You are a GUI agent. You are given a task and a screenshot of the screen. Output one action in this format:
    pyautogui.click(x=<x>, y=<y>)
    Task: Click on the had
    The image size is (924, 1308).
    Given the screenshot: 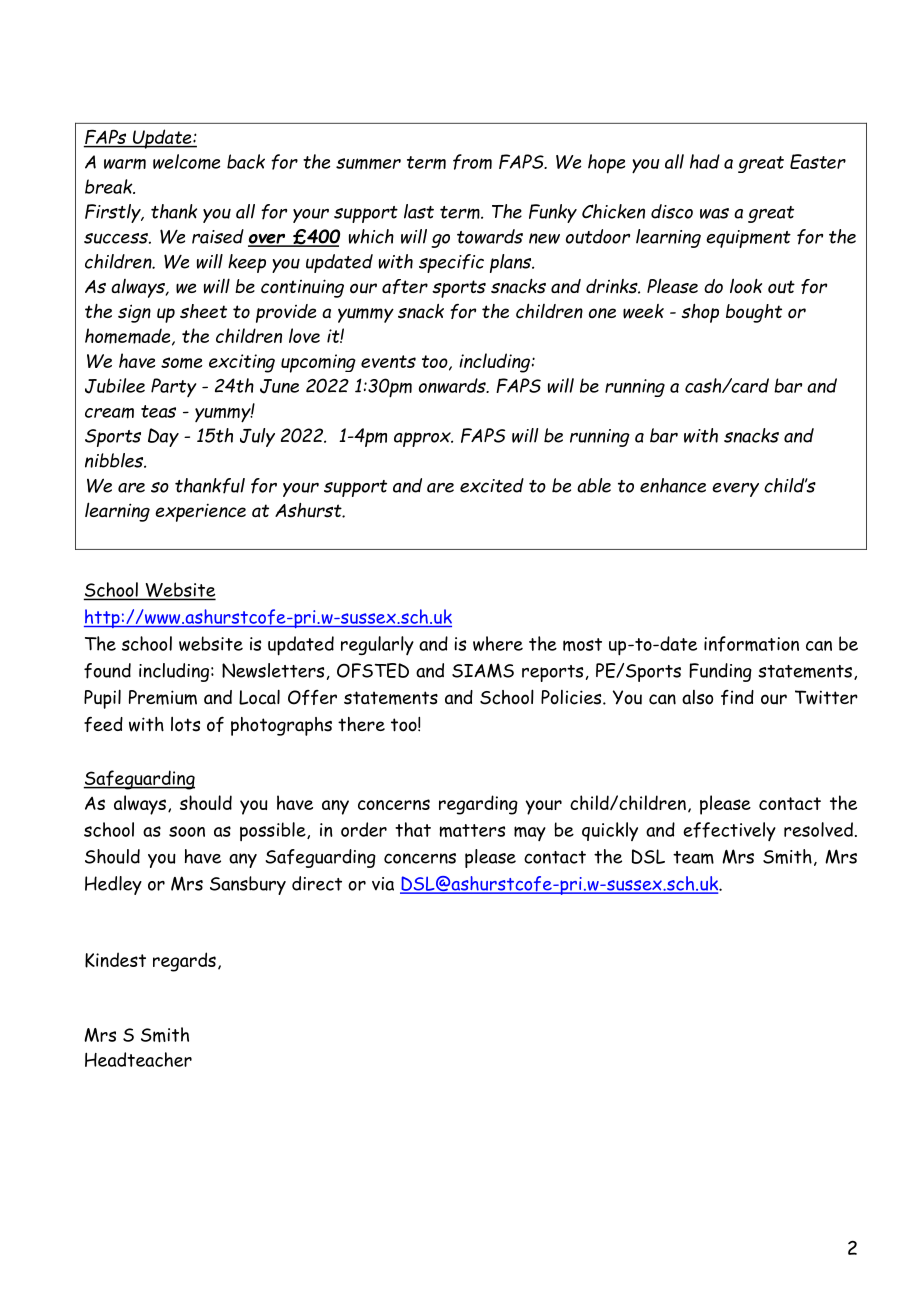 What is the action you would take?
    pyautogui.click(x=705, y=161)
